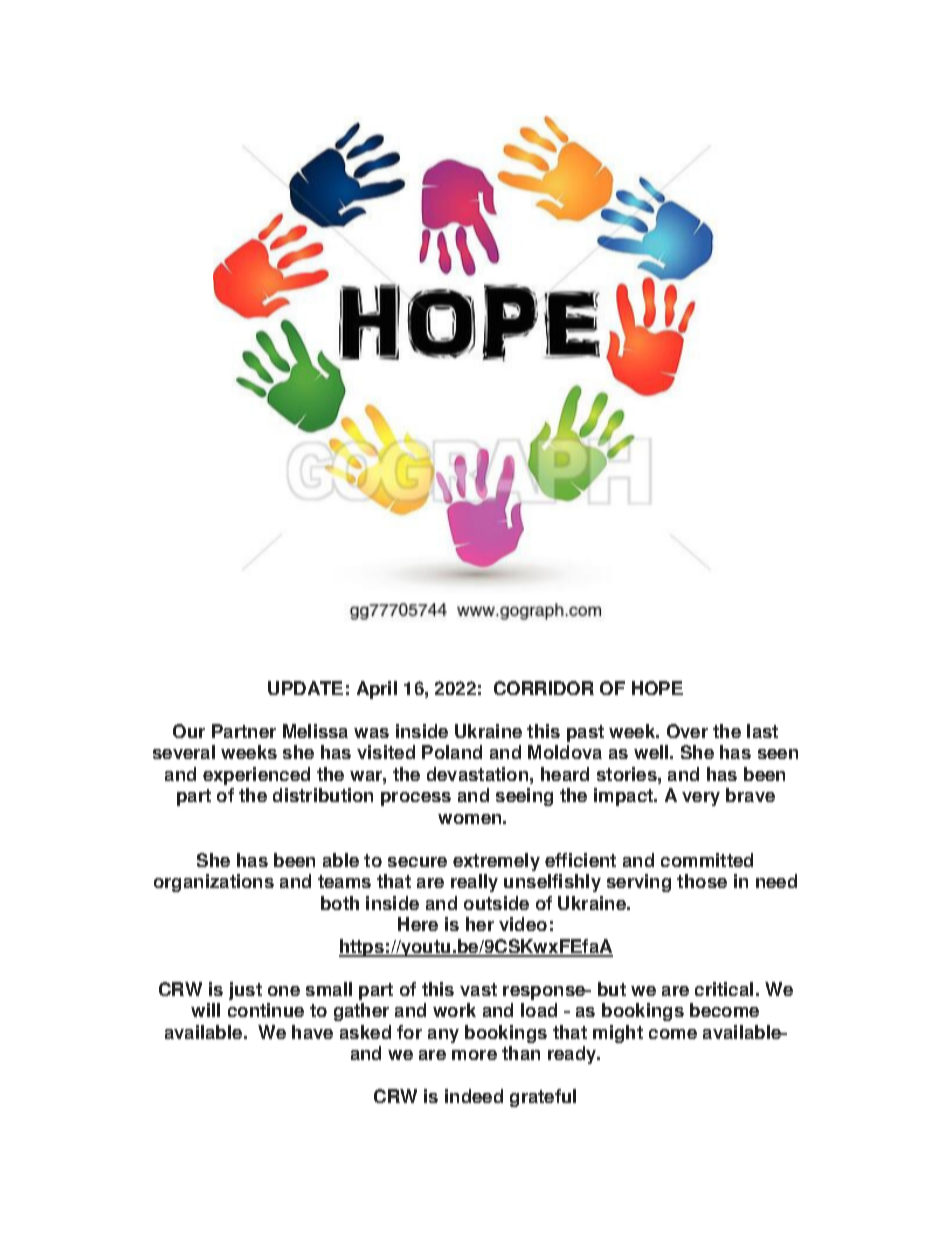 This document has width=952, height=1233. I want to click on HOPE, so click(657, 688).
